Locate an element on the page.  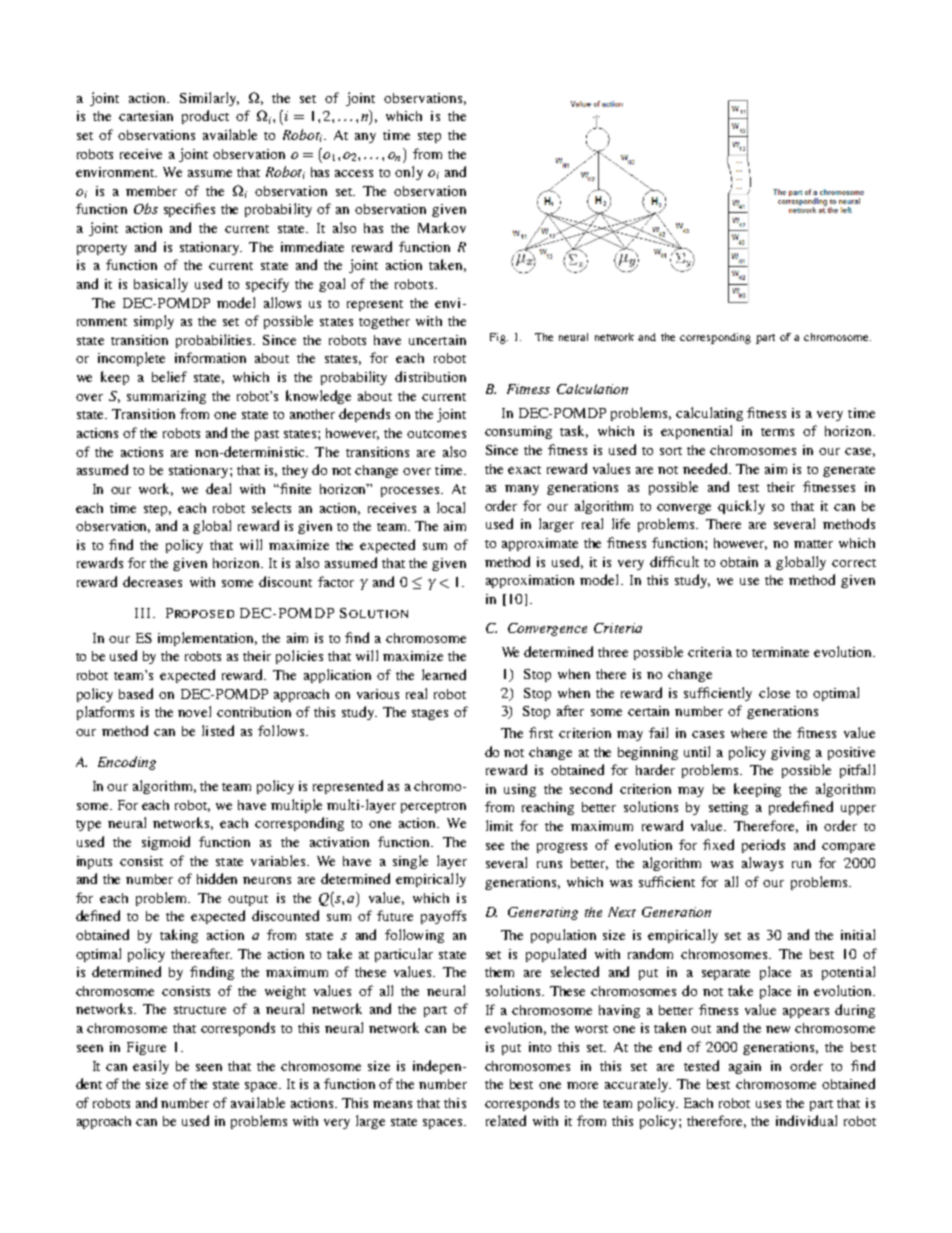
terms is located at coordinates (777, 432).
